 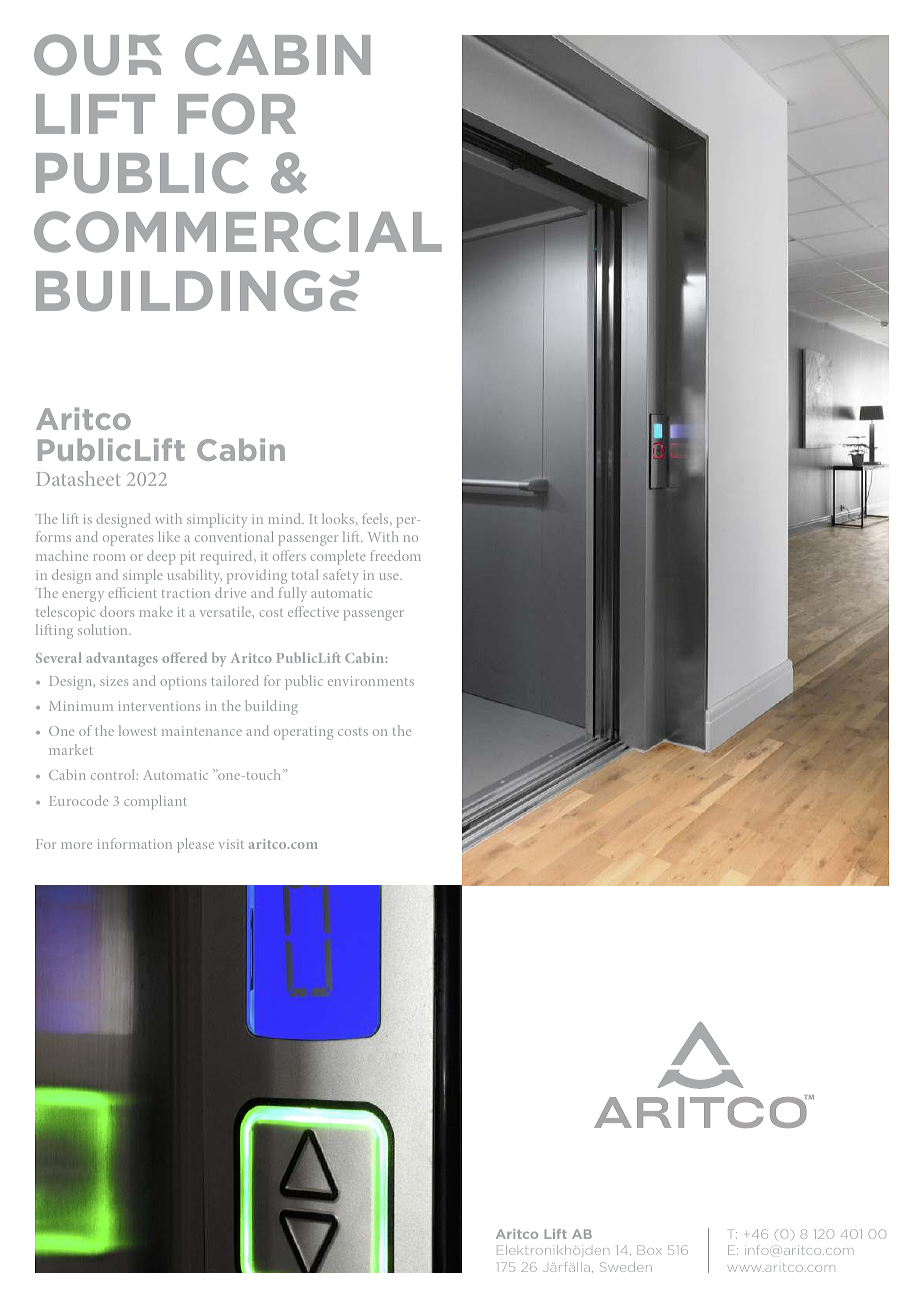 I want to click on more, so click(x=76, y=845).
